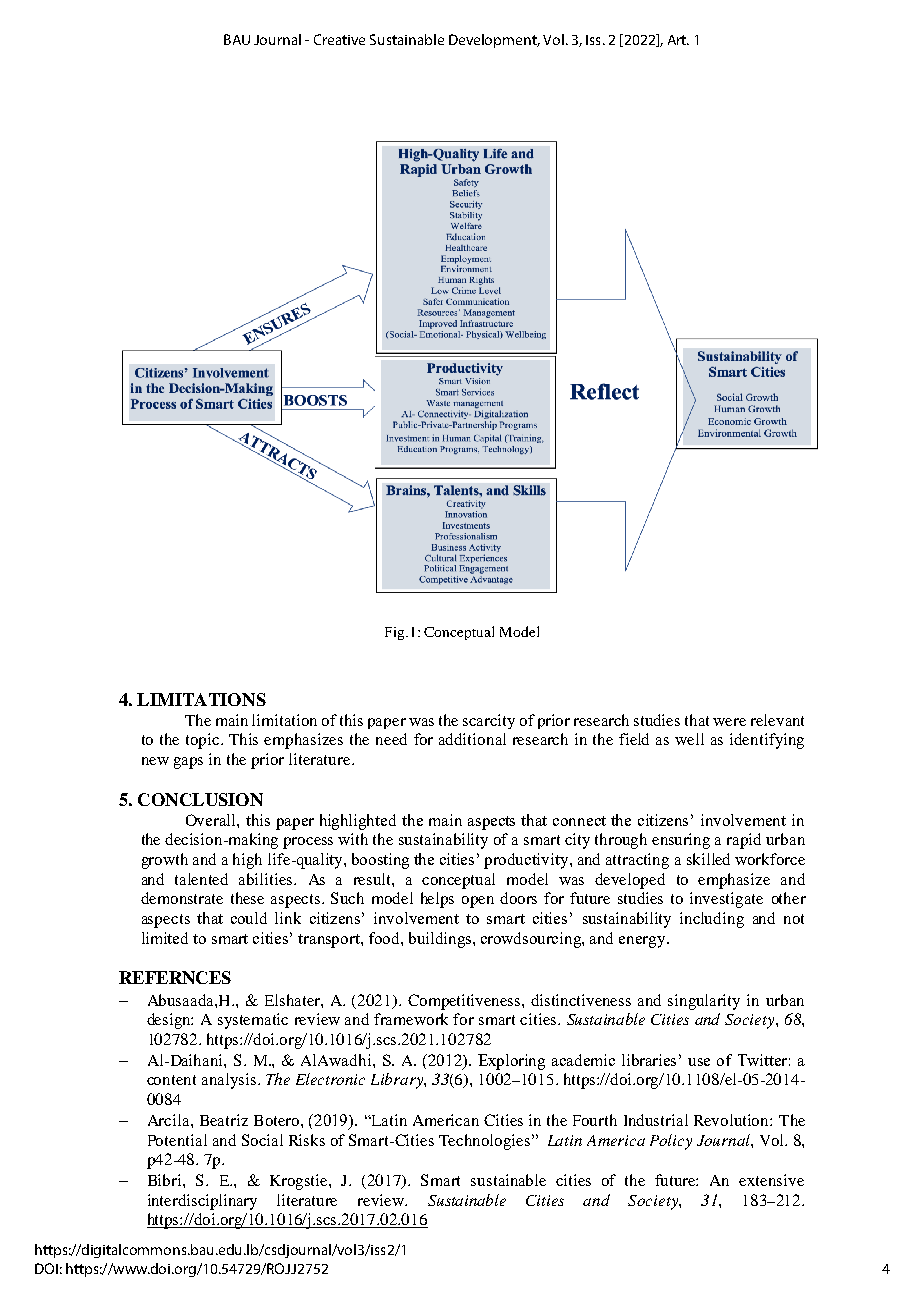 Image resolution: width=924 pixels, height=1308 pixels. Describe the element at coordinates (212, 820) in the image. I see `Overall` at that location.
